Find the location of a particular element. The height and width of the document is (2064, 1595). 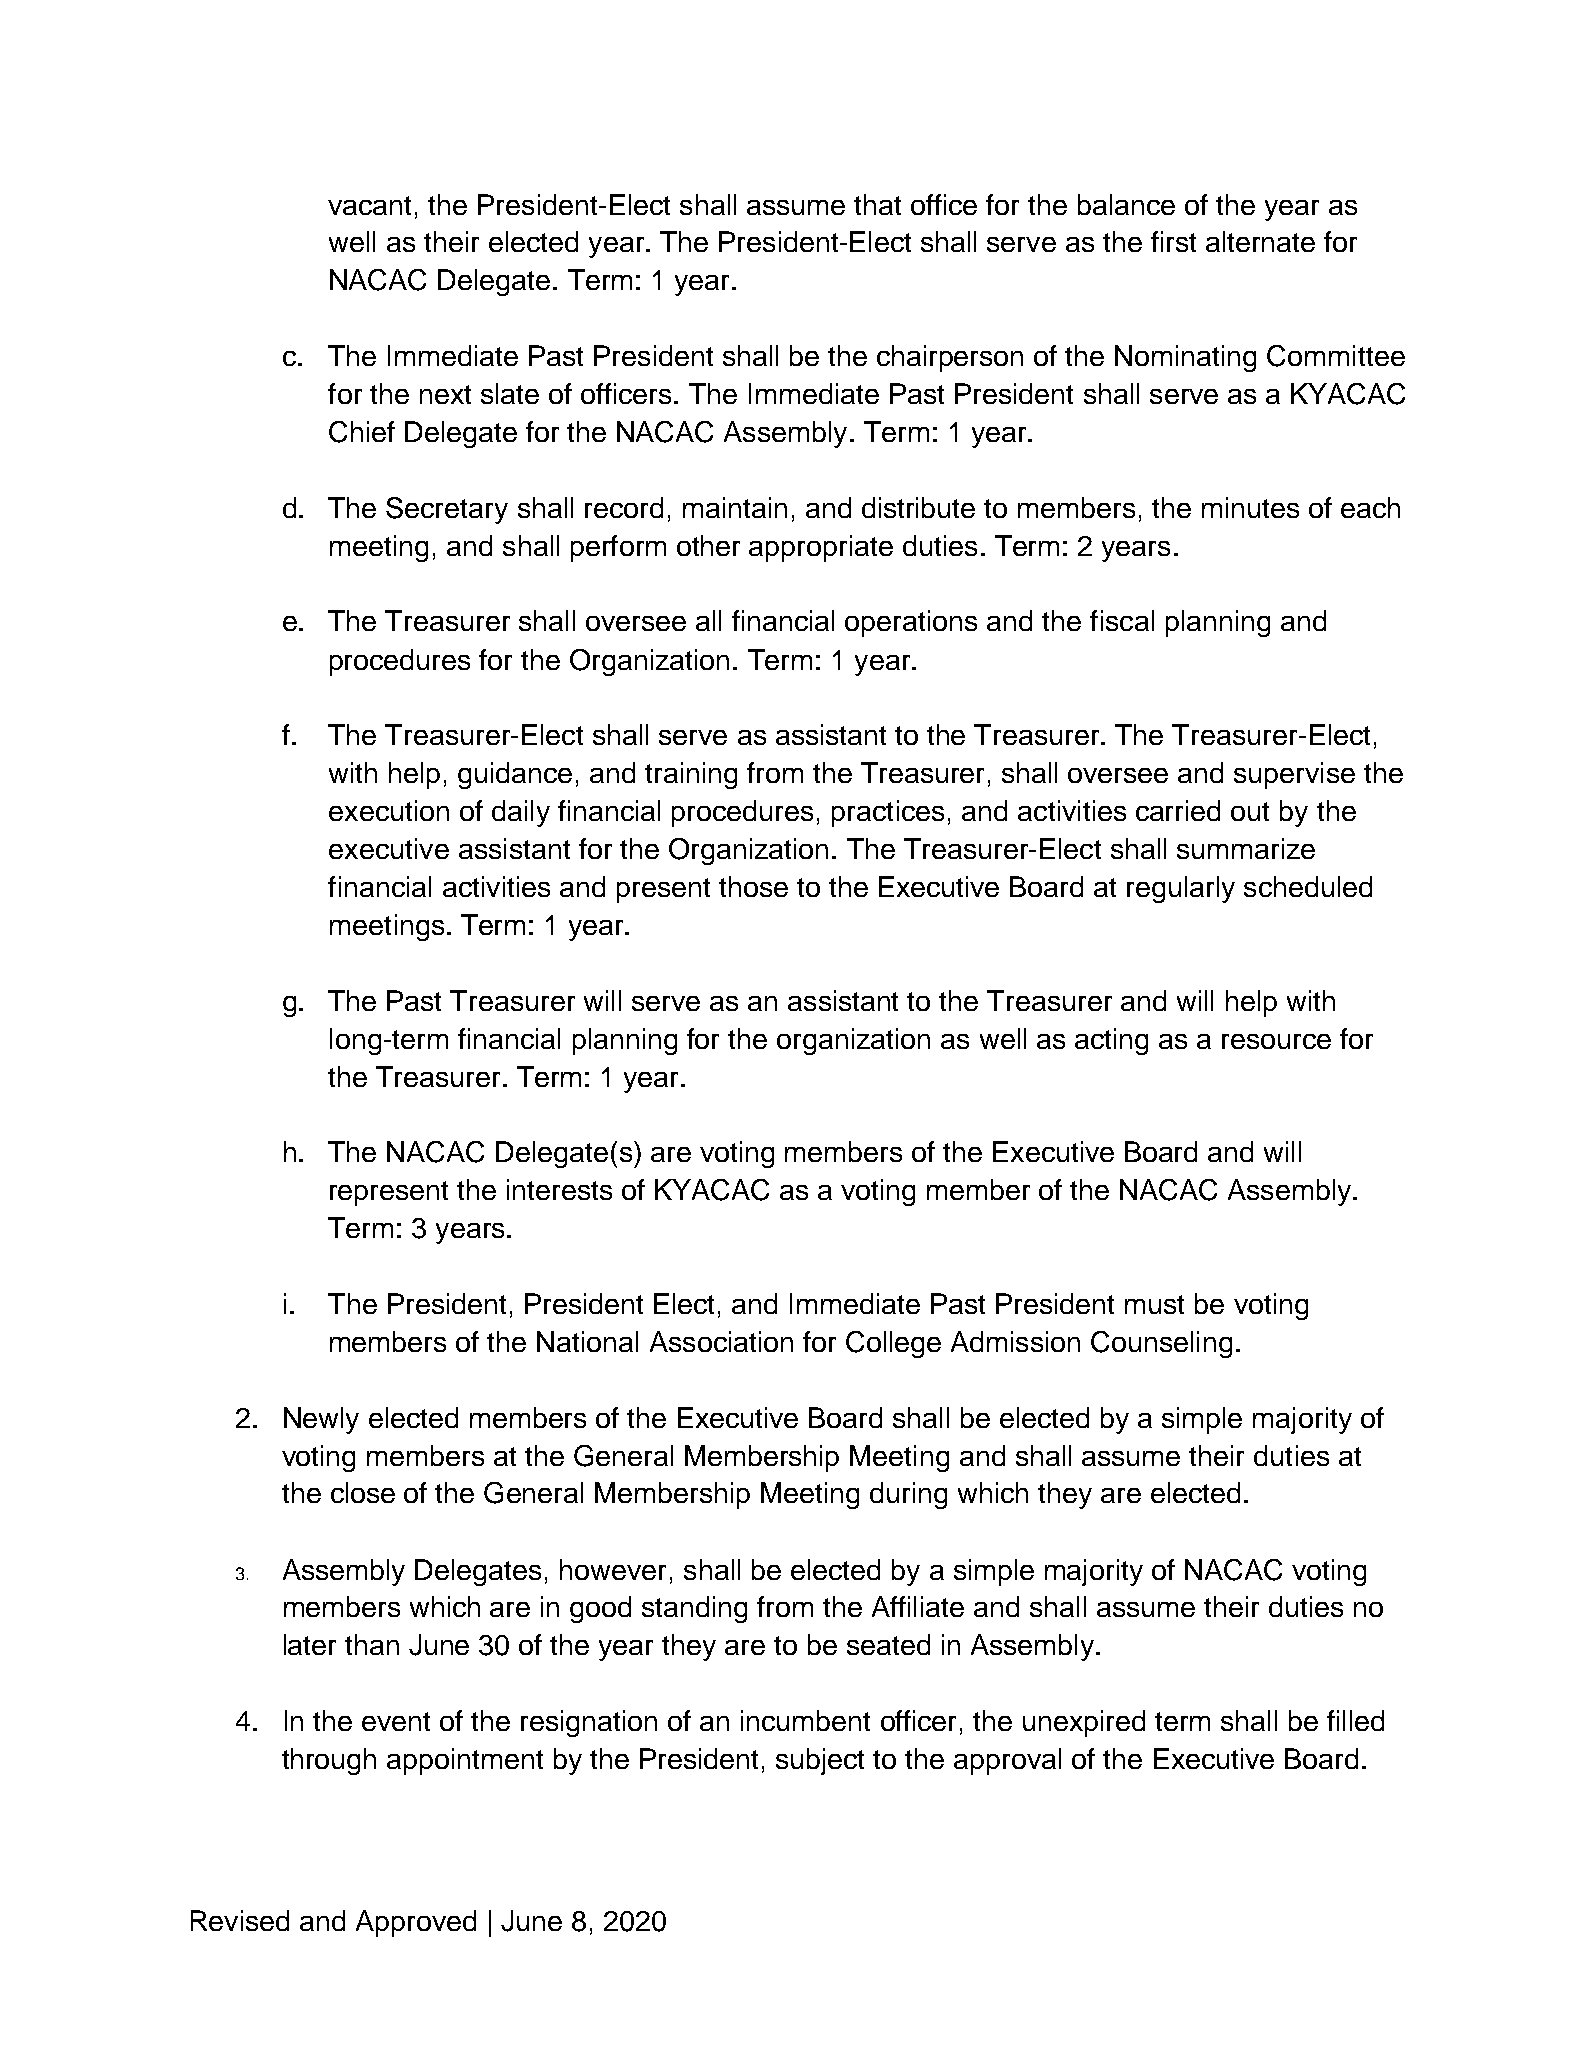

execution is located at coordinates (389, 810).
